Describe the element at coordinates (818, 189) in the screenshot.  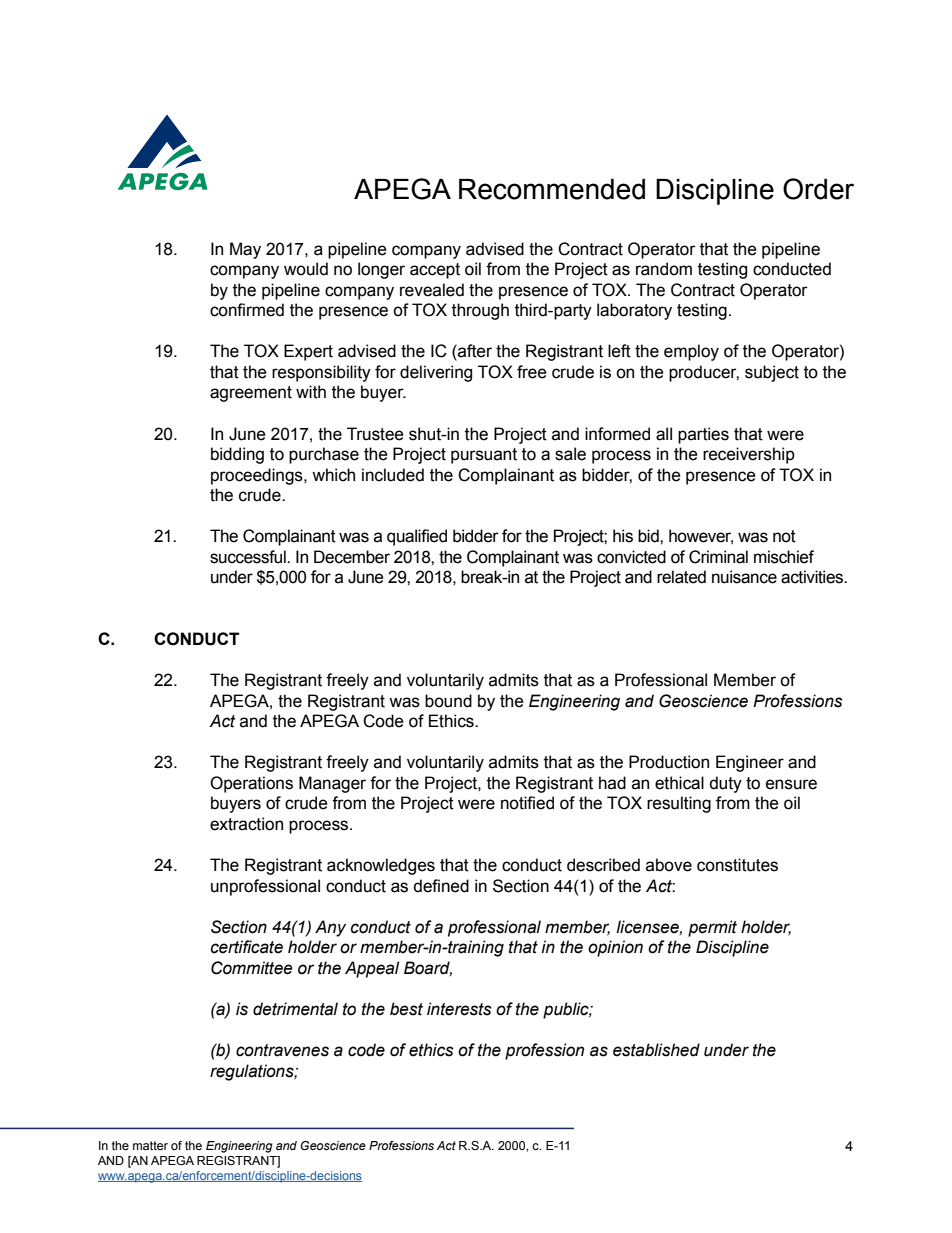
I see `Order` at that location.
